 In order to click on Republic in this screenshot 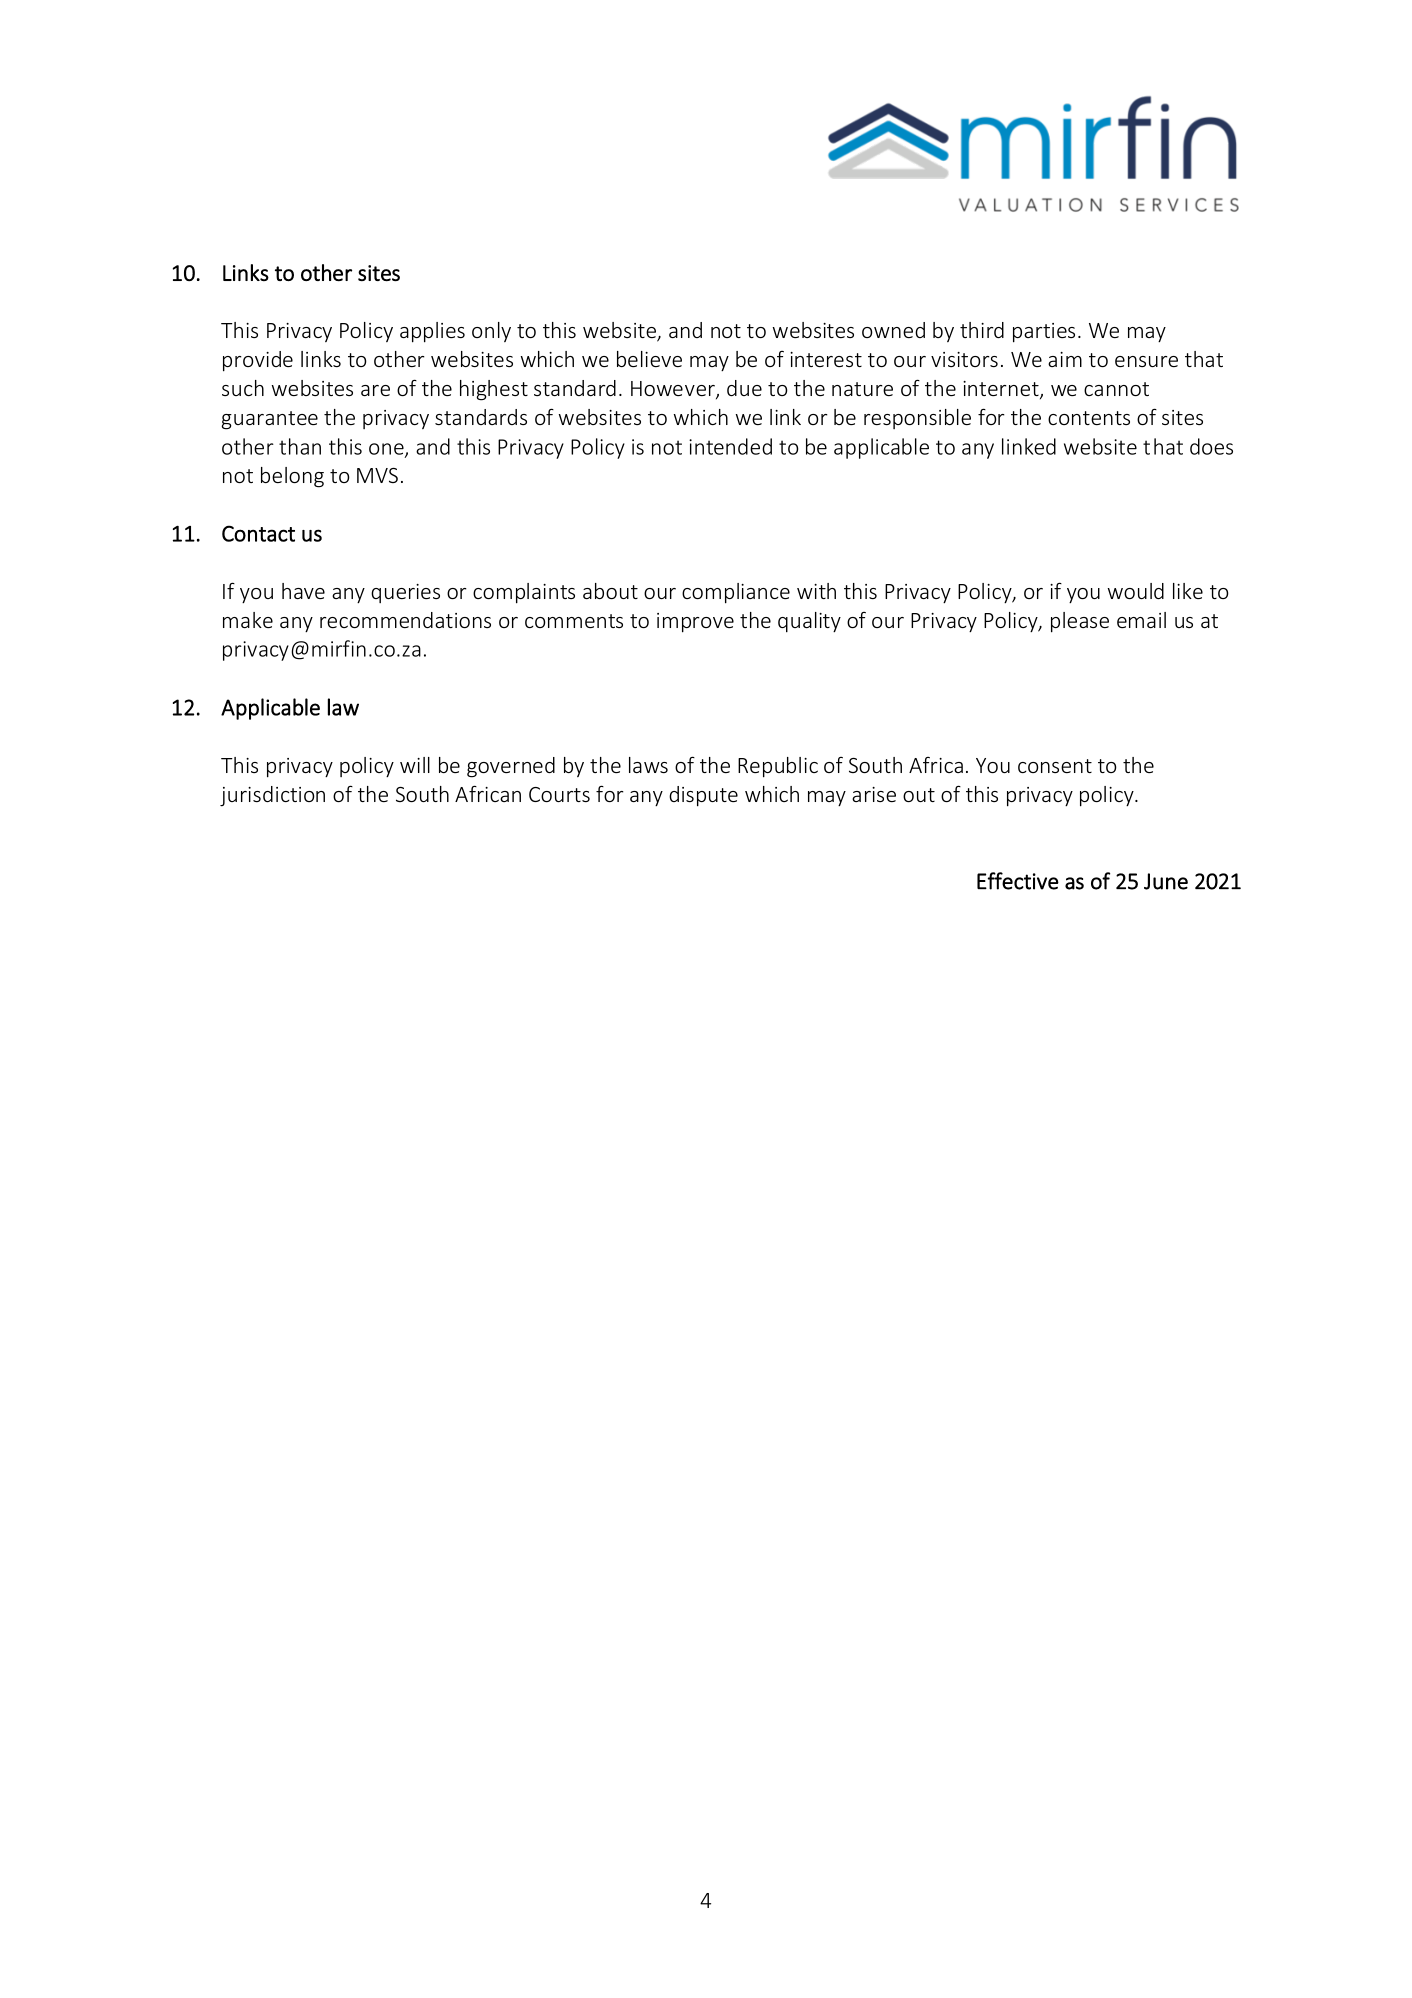, I will do `click(778, 767)`.
